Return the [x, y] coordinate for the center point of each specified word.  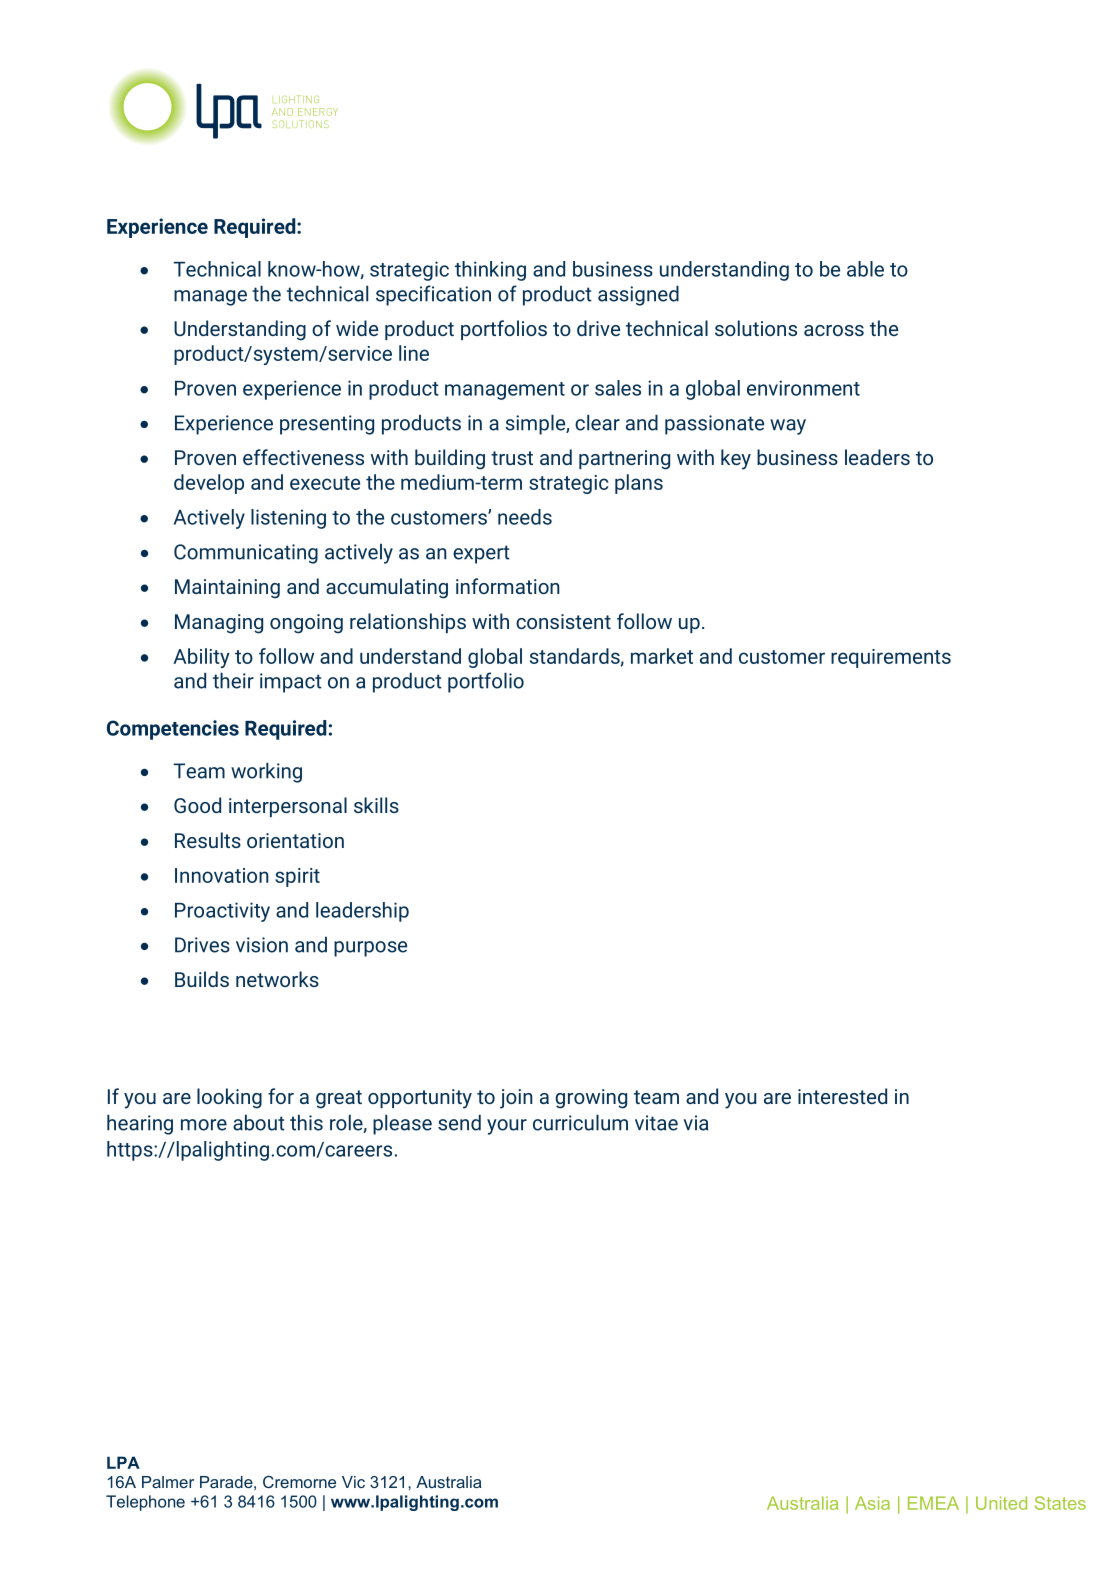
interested [842, 1096]
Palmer [168, 1482]
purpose [370, 949]
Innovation [222, 875]
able [865, 269]
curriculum [580, 1122]
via [696, 1123]
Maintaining [227, 589]
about [259, 1122]
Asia [872, 1503]
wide [357, 328]
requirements [891, 658]
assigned [638, 295]
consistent [563, 621]
